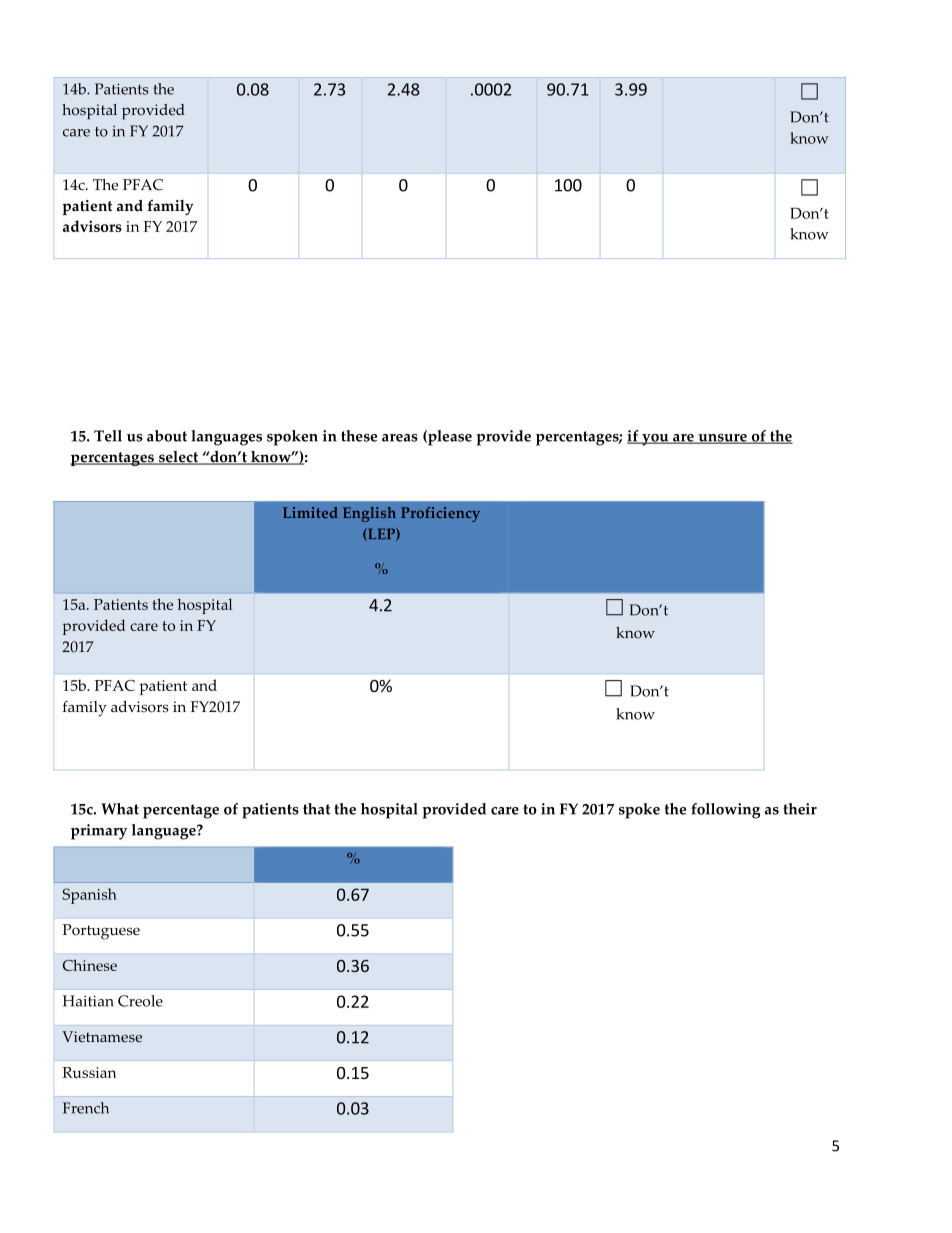  I want to click on select, so click(178, 458).
